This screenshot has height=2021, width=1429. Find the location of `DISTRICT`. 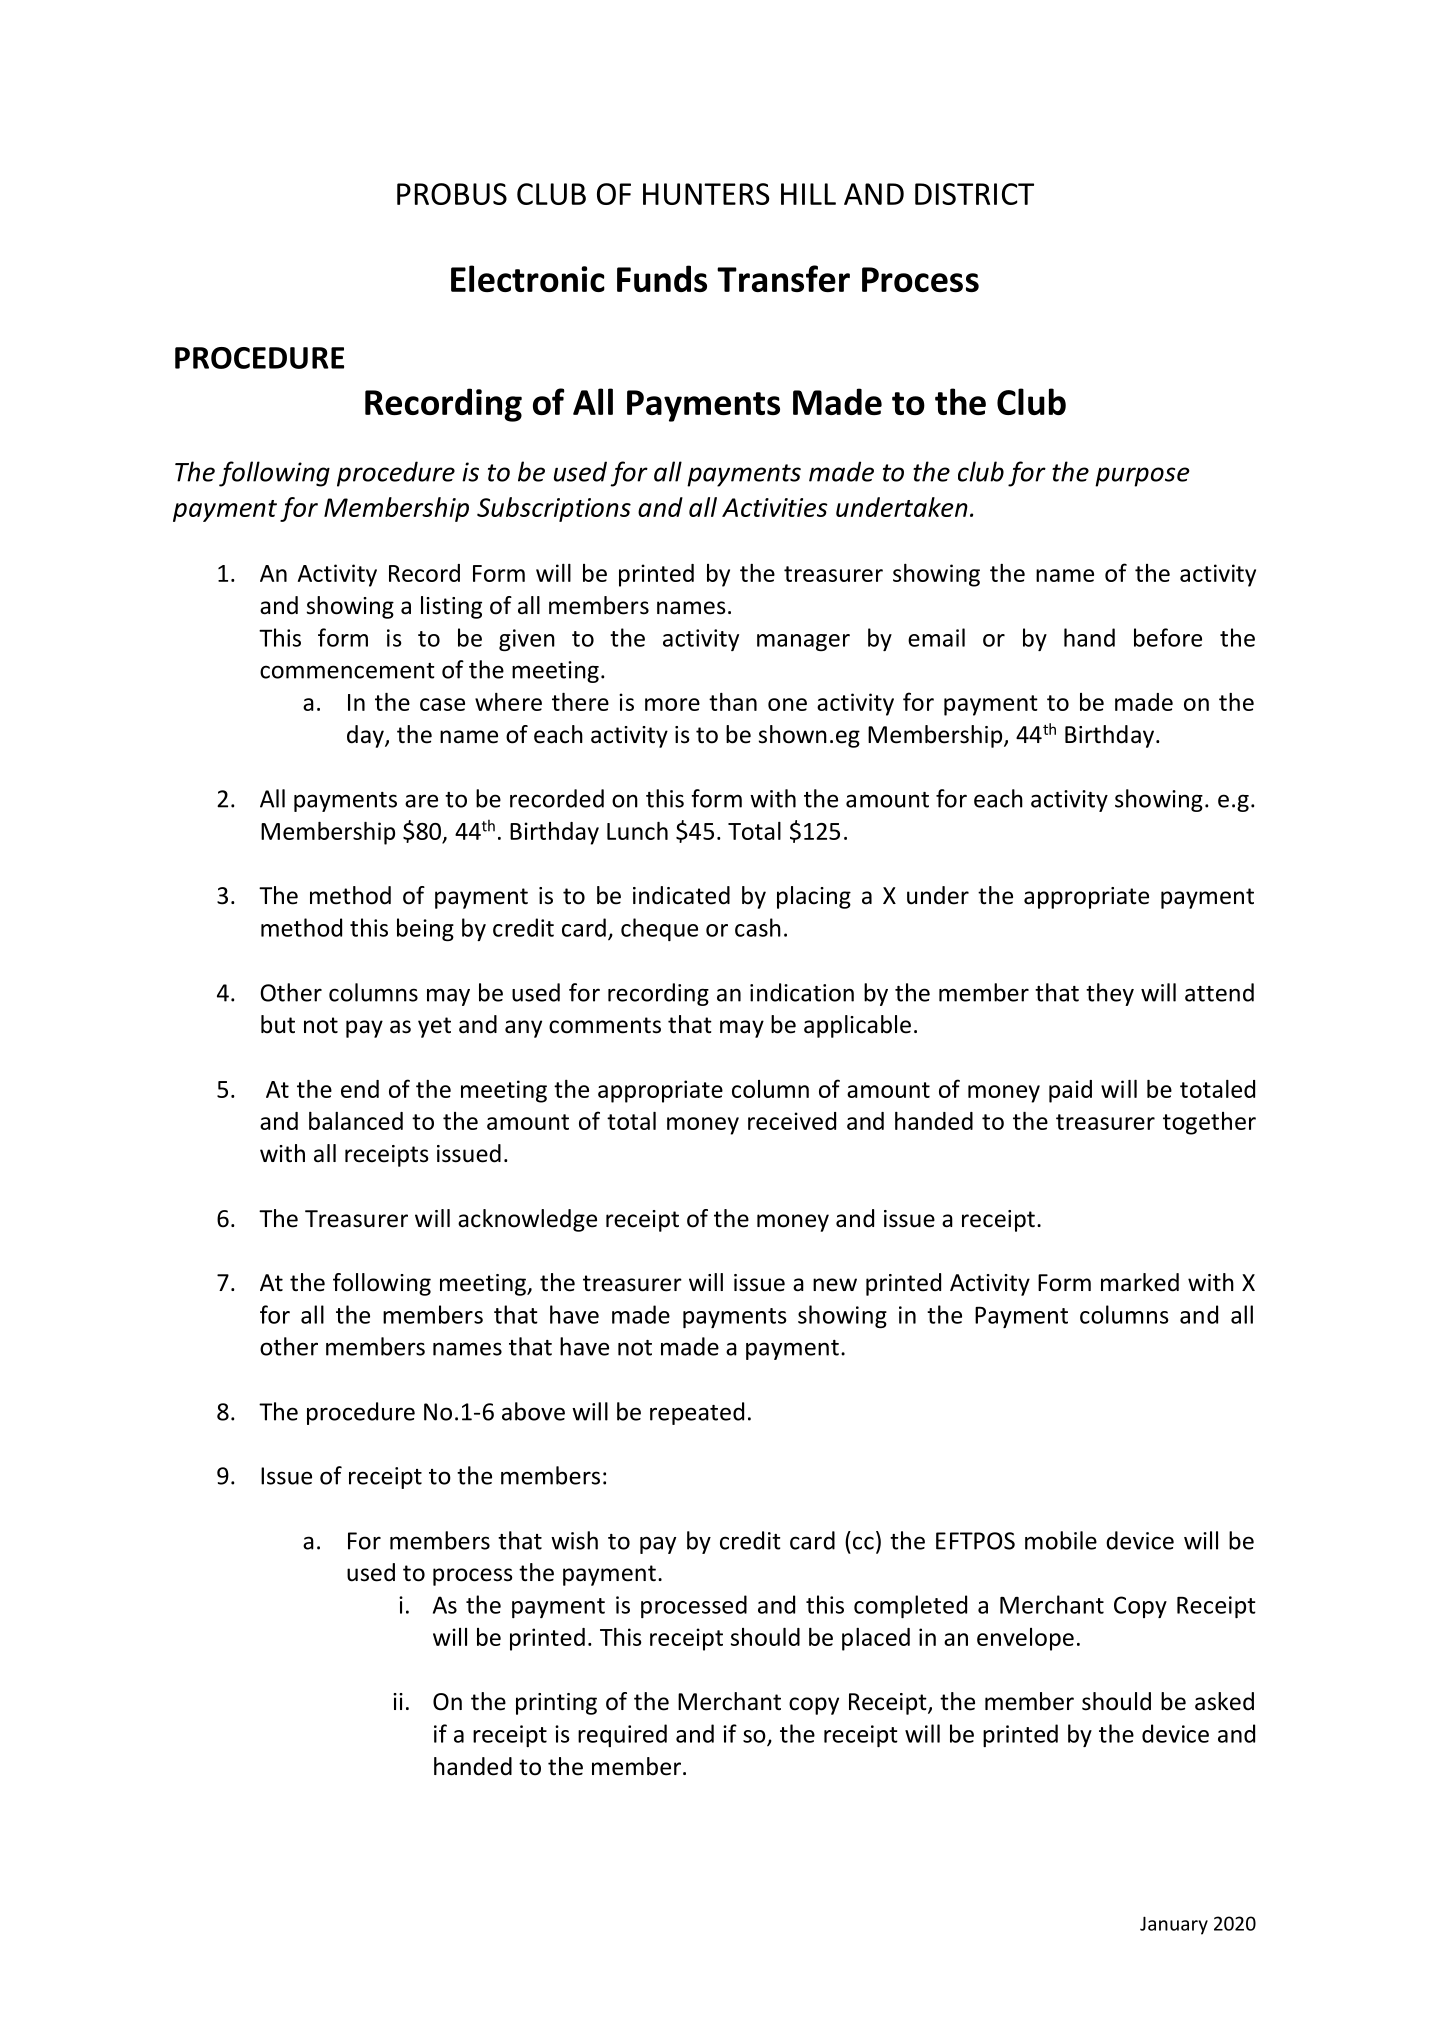

DISTRICT is located at coordinates (974, 194).
